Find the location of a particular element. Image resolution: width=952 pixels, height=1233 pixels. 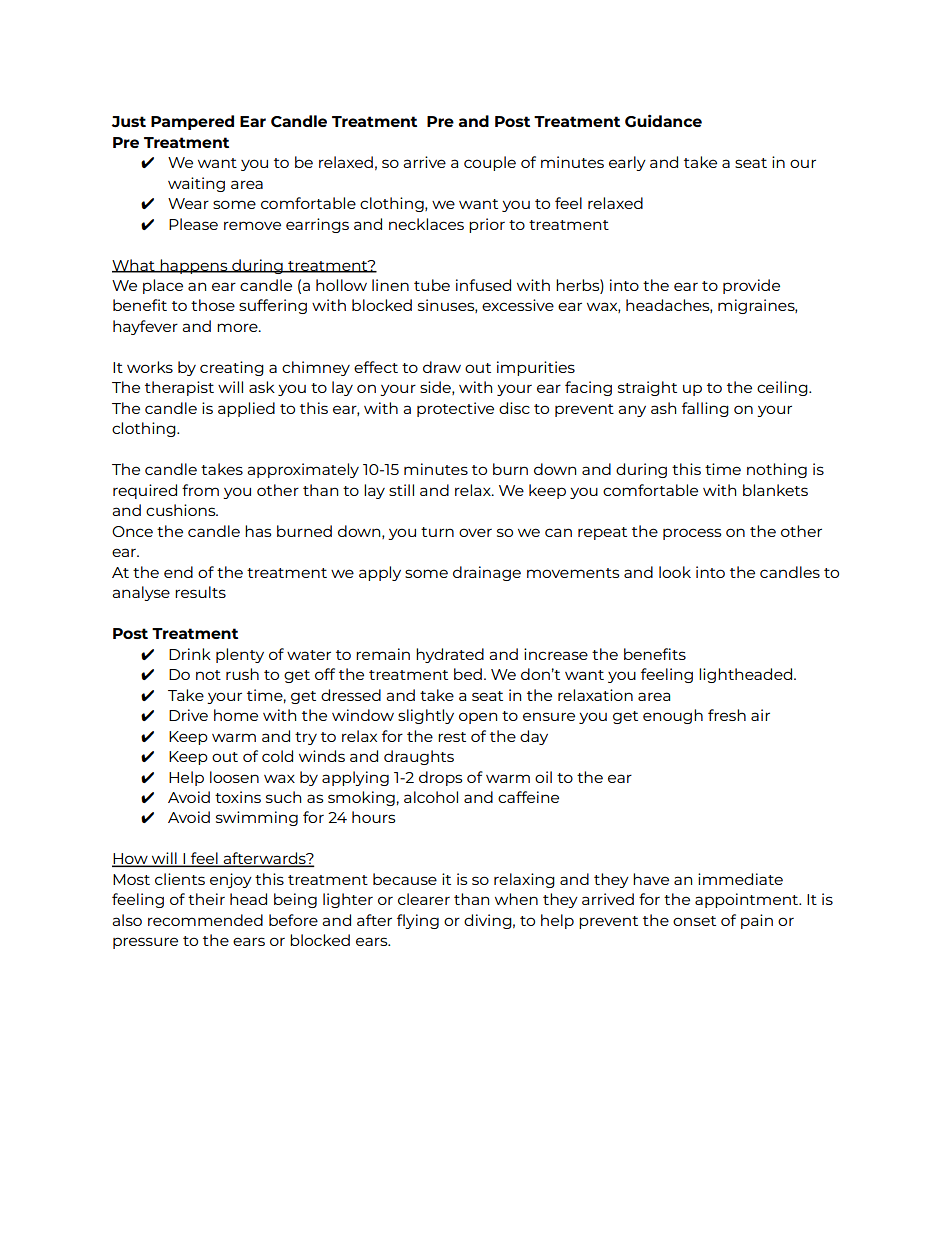

Drink is located at coordinates (190, 654).
